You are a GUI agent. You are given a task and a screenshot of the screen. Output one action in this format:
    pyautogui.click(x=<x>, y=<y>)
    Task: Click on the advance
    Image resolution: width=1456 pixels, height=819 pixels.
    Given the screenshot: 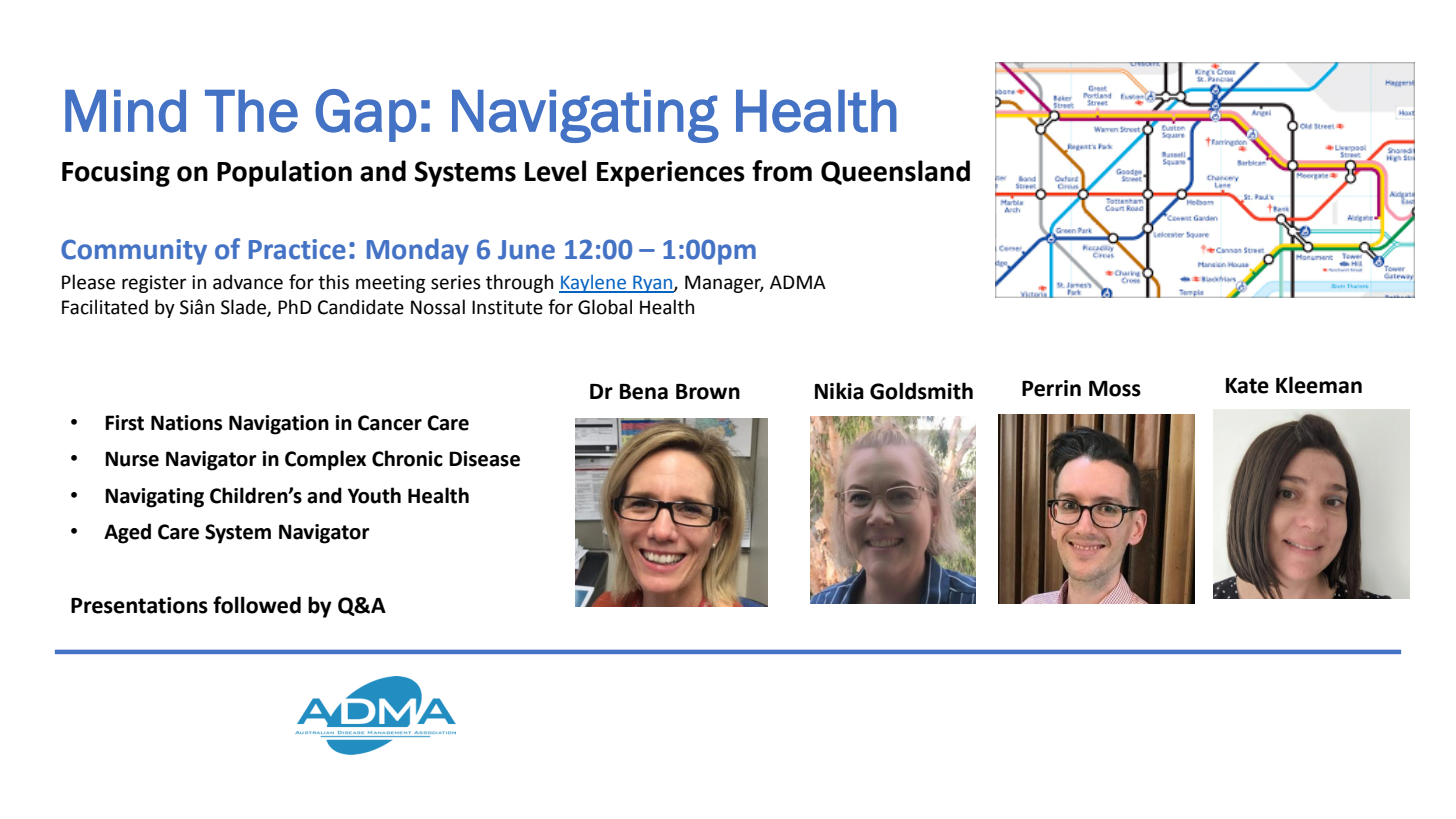 What is the action you would take?
    pyautogui.click(x=248, y=282)
